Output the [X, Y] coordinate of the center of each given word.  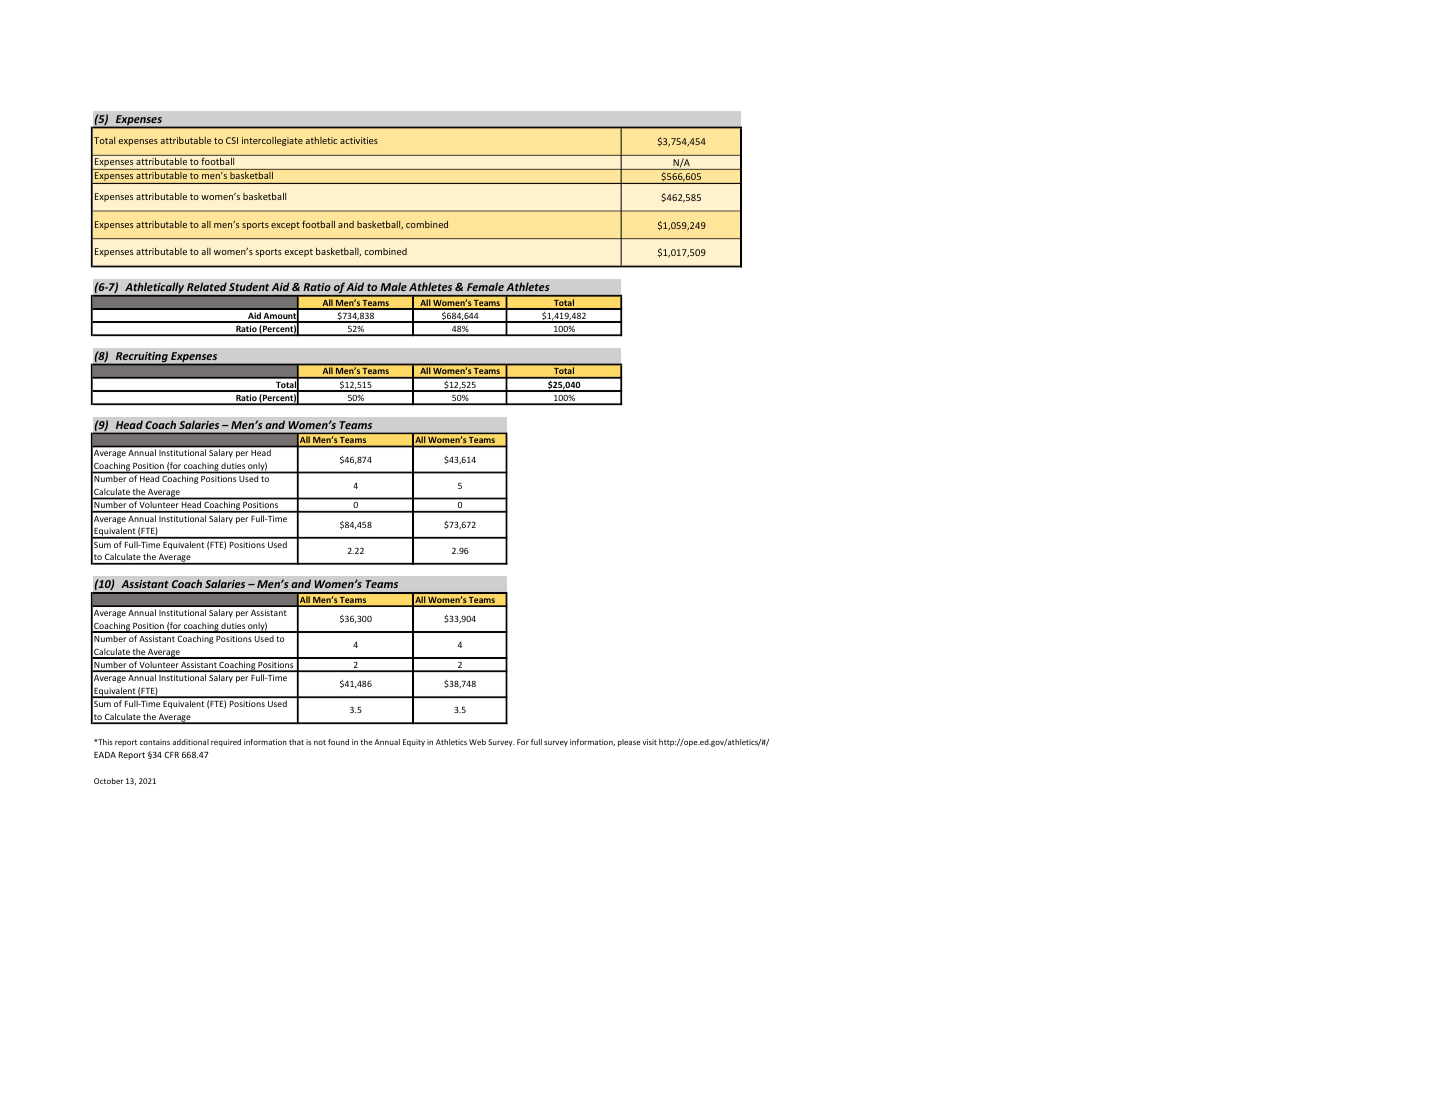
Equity [414, 743]
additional [190, 742]
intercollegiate [272, 141]
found [338, 742]
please [629, 743]
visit [650, 742]
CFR [171, 754]
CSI [232, 140]
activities [359, 140]
